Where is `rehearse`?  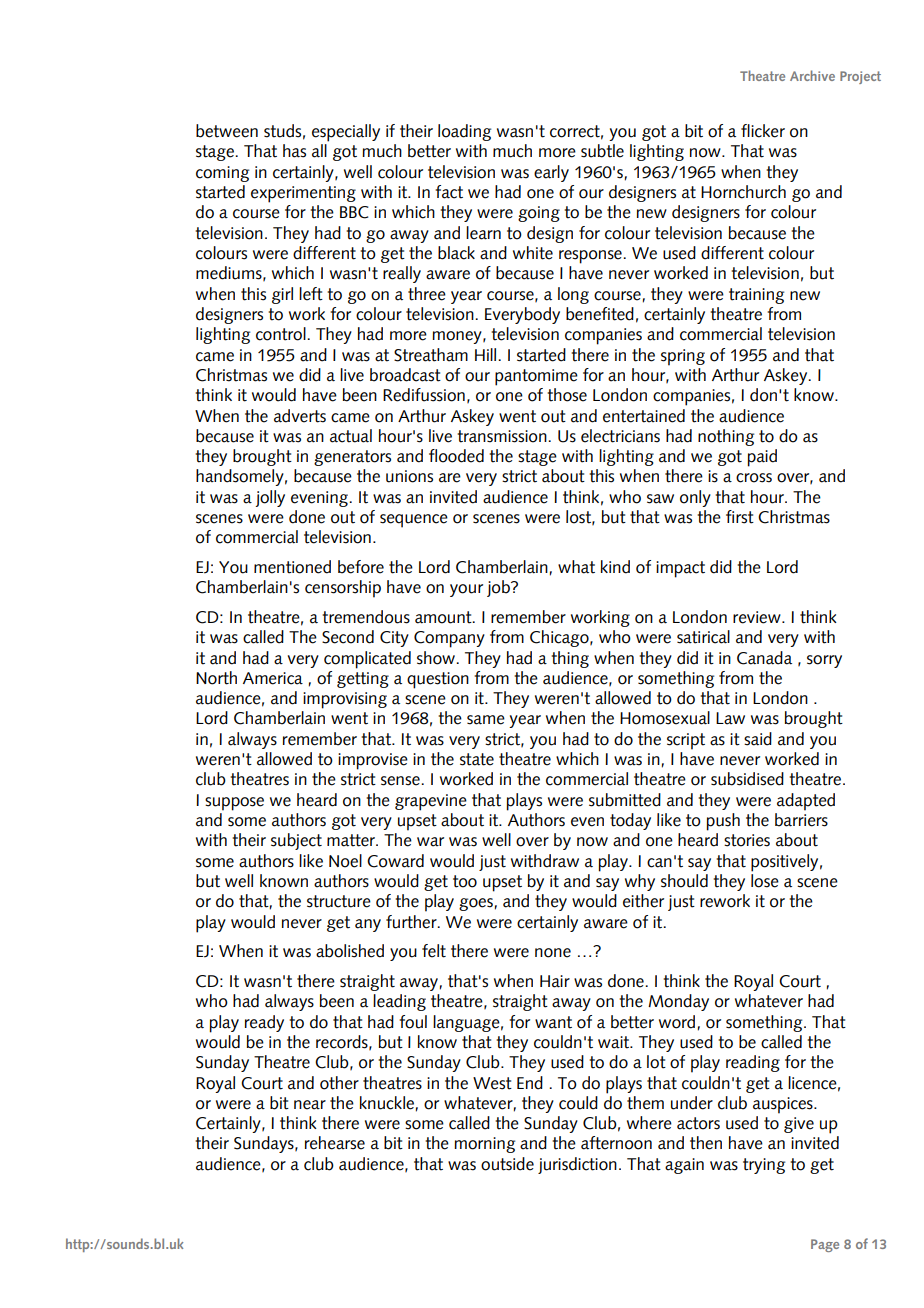 rehearse is located at coordinates (335, 1143).
